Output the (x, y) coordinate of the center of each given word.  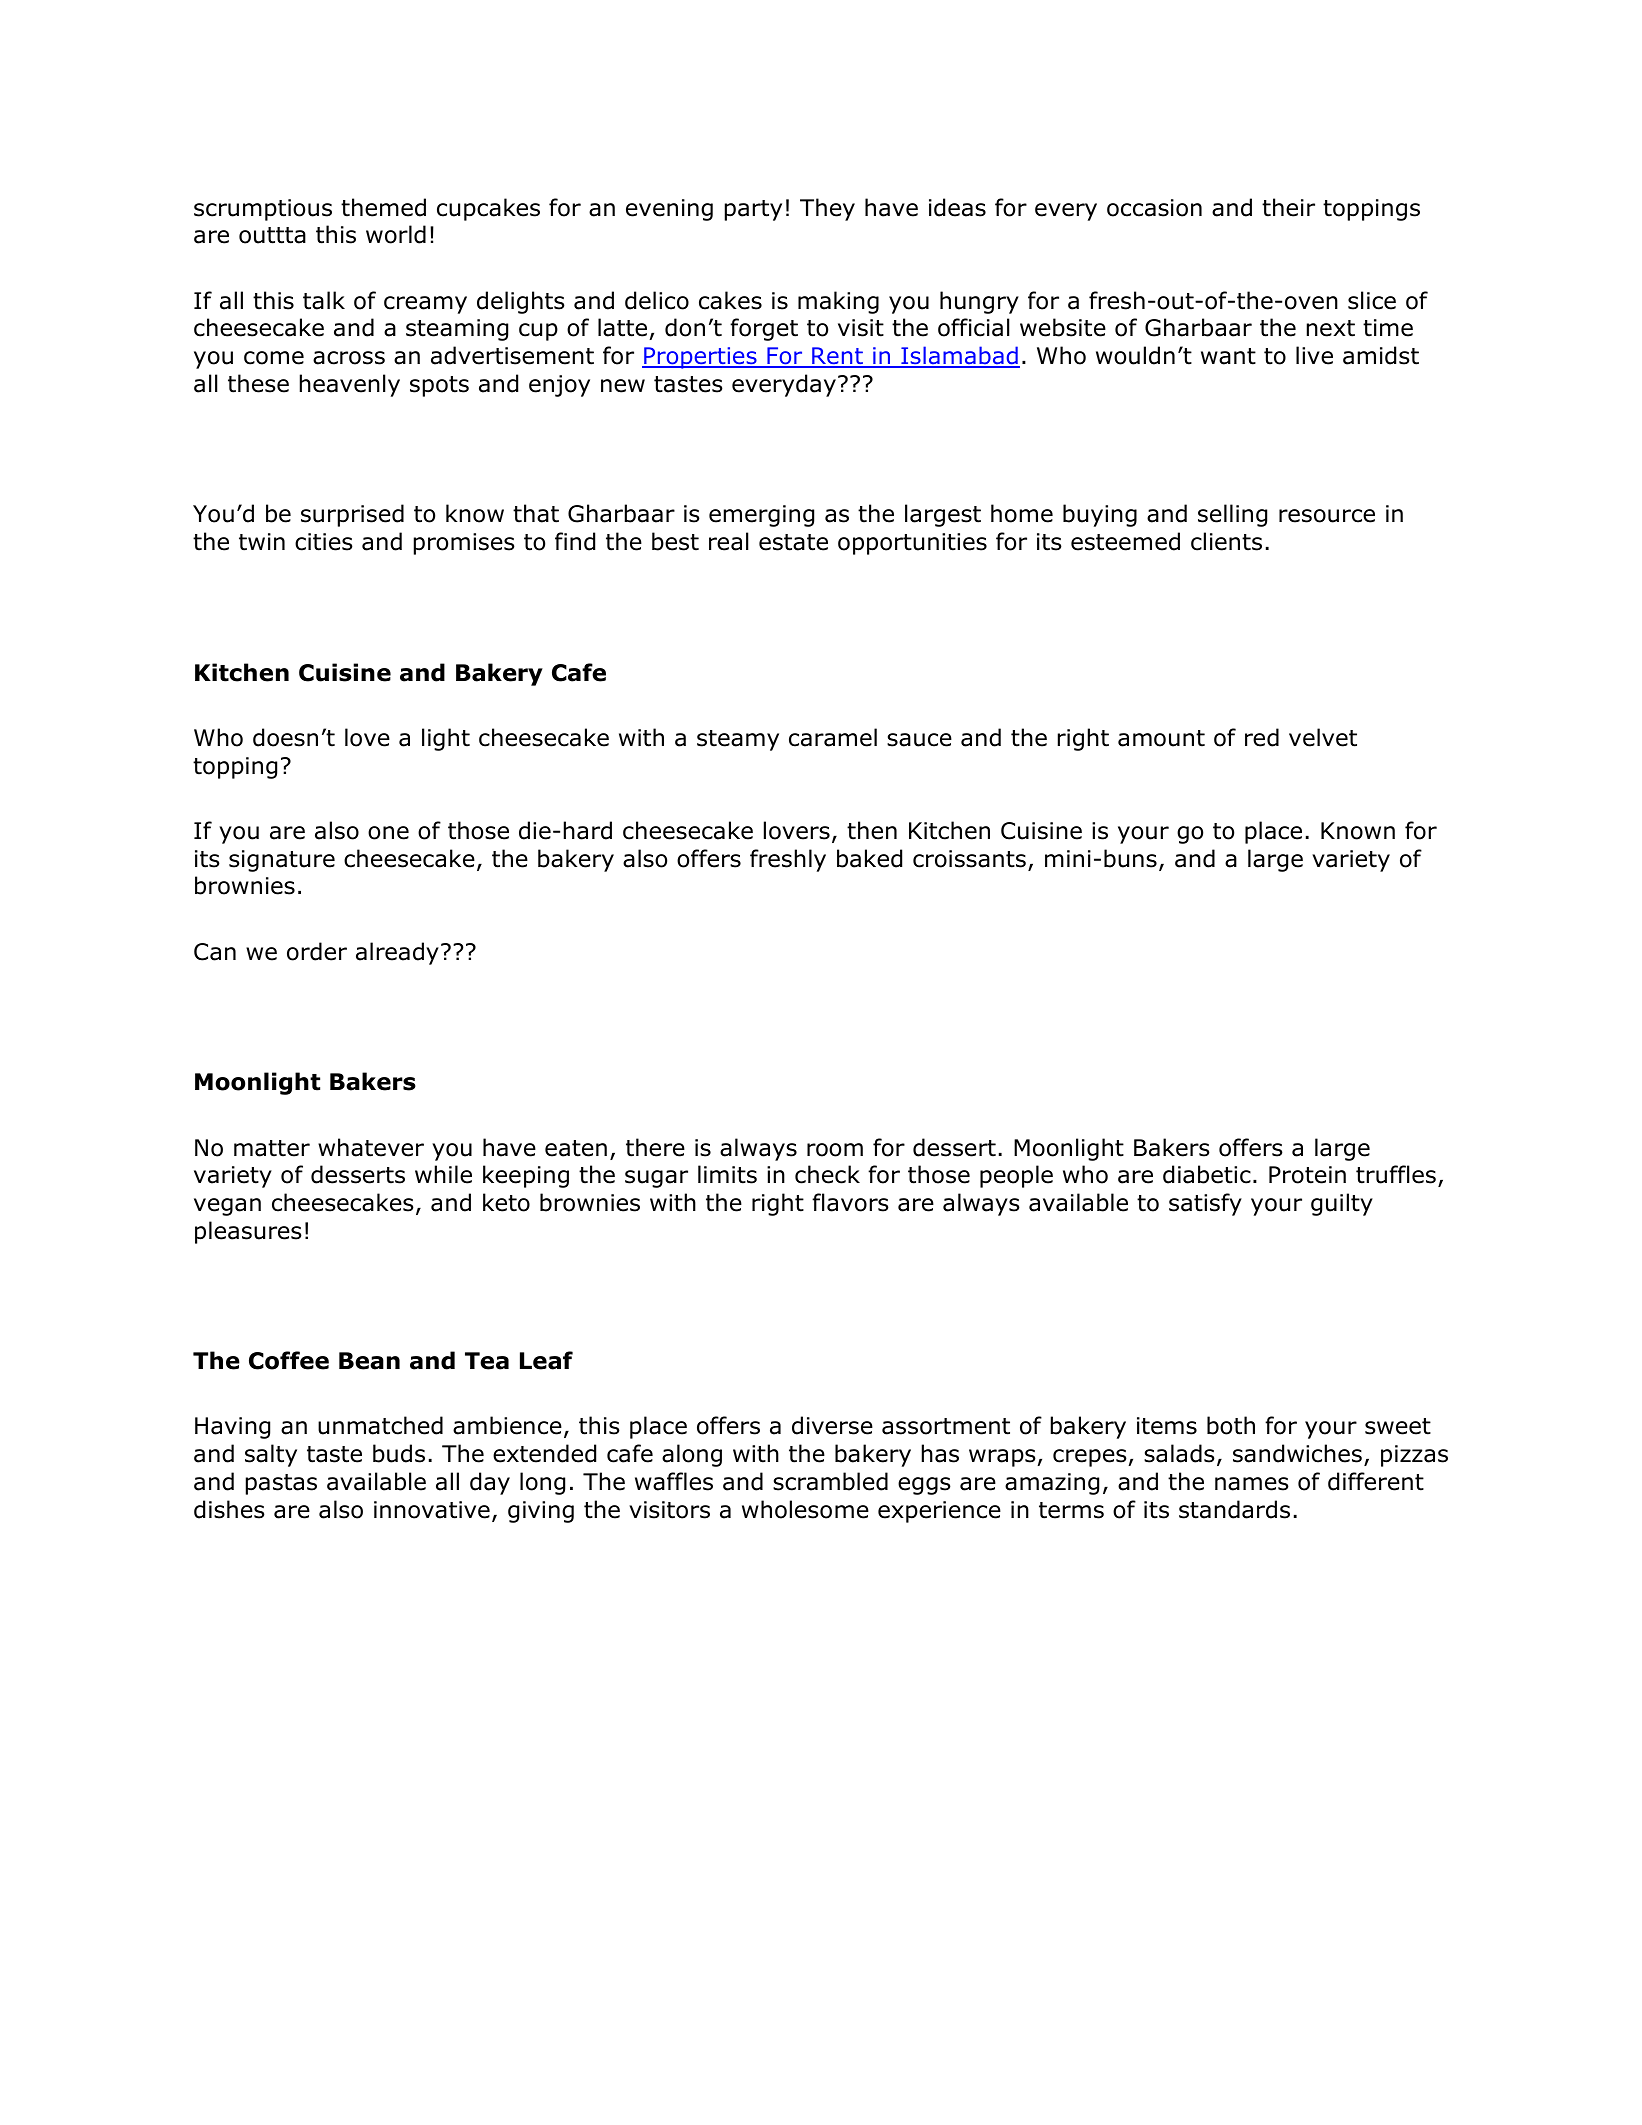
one (388, 833)
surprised (352, 515)
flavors (850, 1202)
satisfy (1205, 1204)
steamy (738, 740)
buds (399, 1453)
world (396, 234)
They (827, 209)
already (397, 953)
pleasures (248, 1232)
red (1262, 737)
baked (869, 858)
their (1288, 207)
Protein (1307, 1175)
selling (1232, 515)
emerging (761, 516)
